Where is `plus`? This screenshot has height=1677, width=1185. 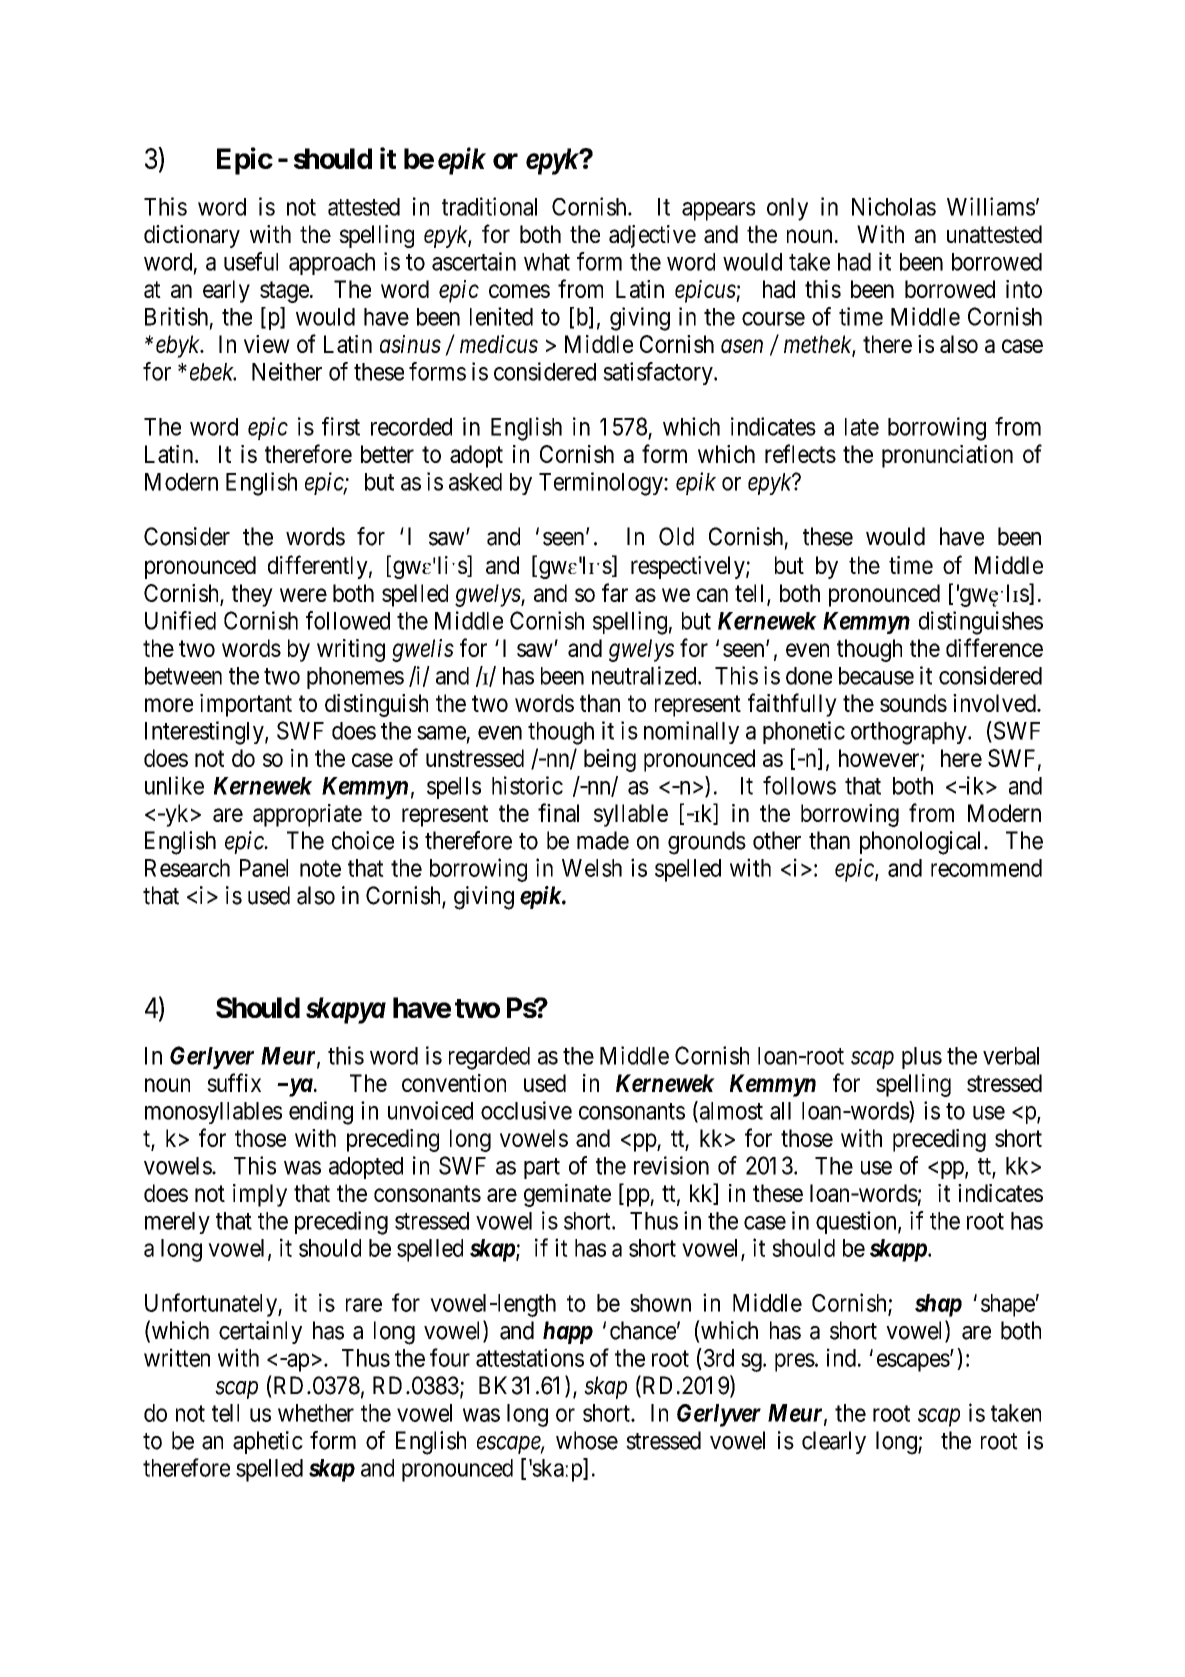
plus is located at coordinates (922, 1058).
